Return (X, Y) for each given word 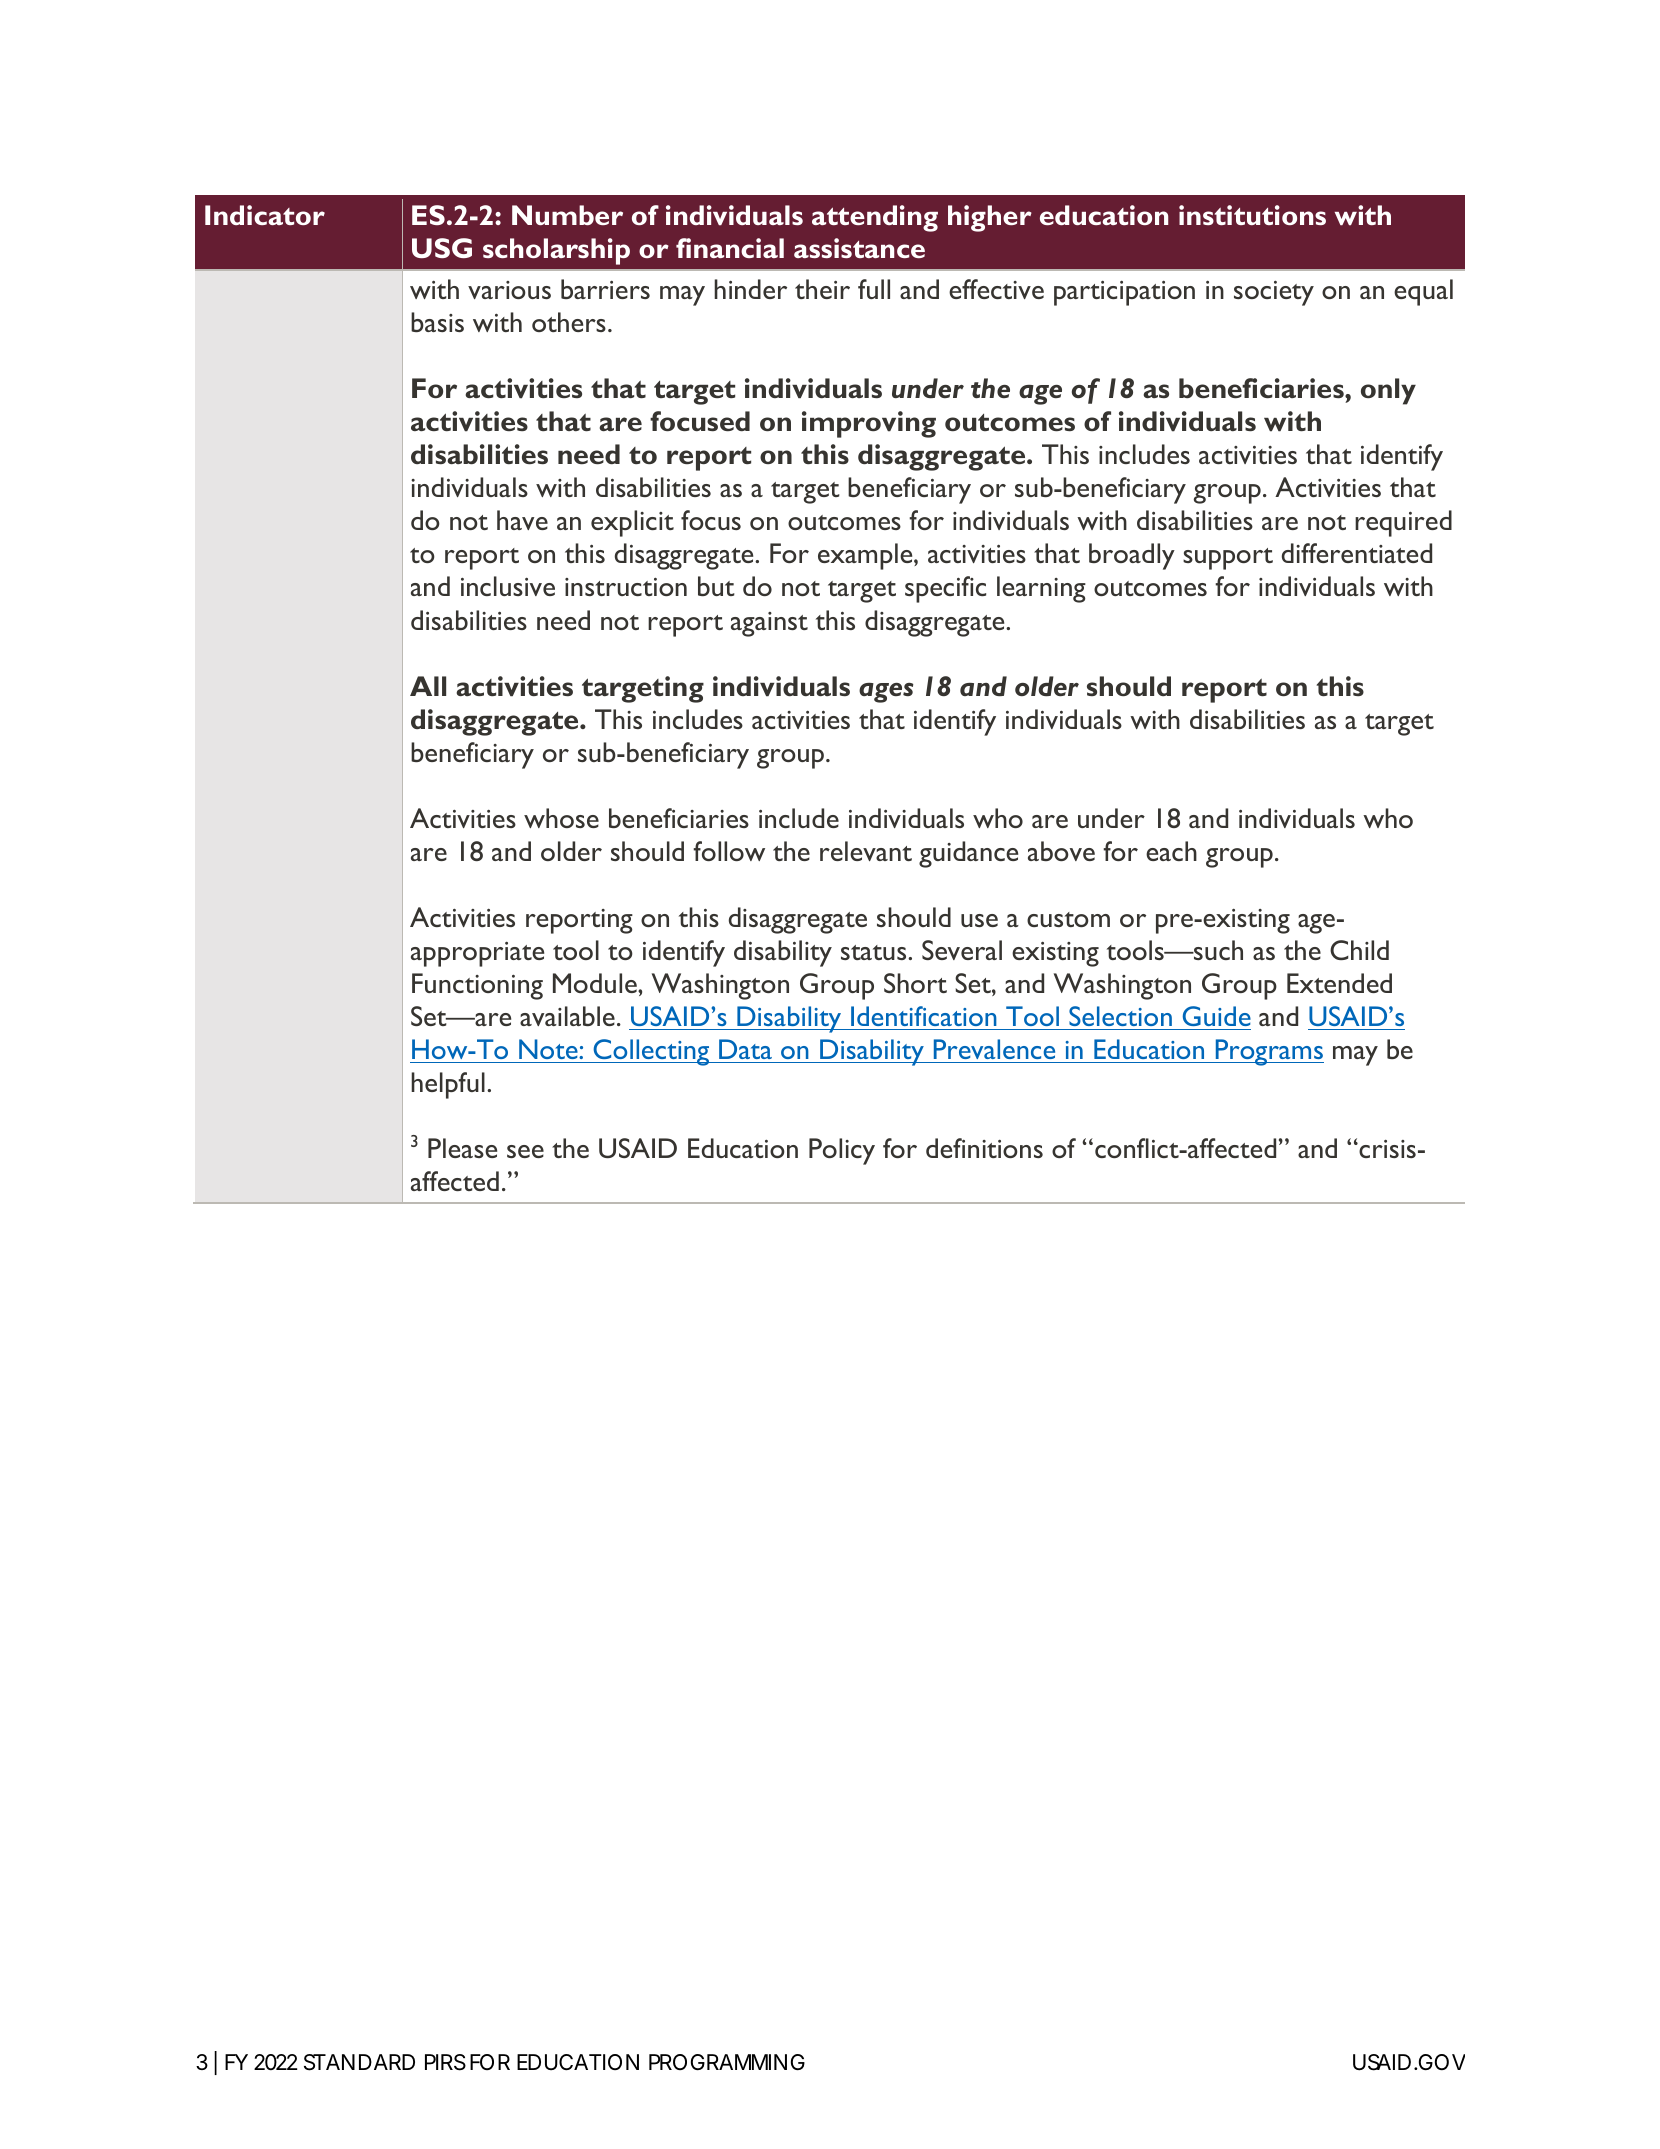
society (1274, 293)
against (769, 624)
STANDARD (359, 2062)
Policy (842, 1151)
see (525, 1151)
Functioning (477, 986)
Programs (1268, 1052)
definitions (984, 1148)
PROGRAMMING (727, 2062)
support (1228, 559)
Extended (1339, 983)
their (822, 289)
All (428, 686)
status (875, 952)
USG (442, 248)
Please (462, 1148)
